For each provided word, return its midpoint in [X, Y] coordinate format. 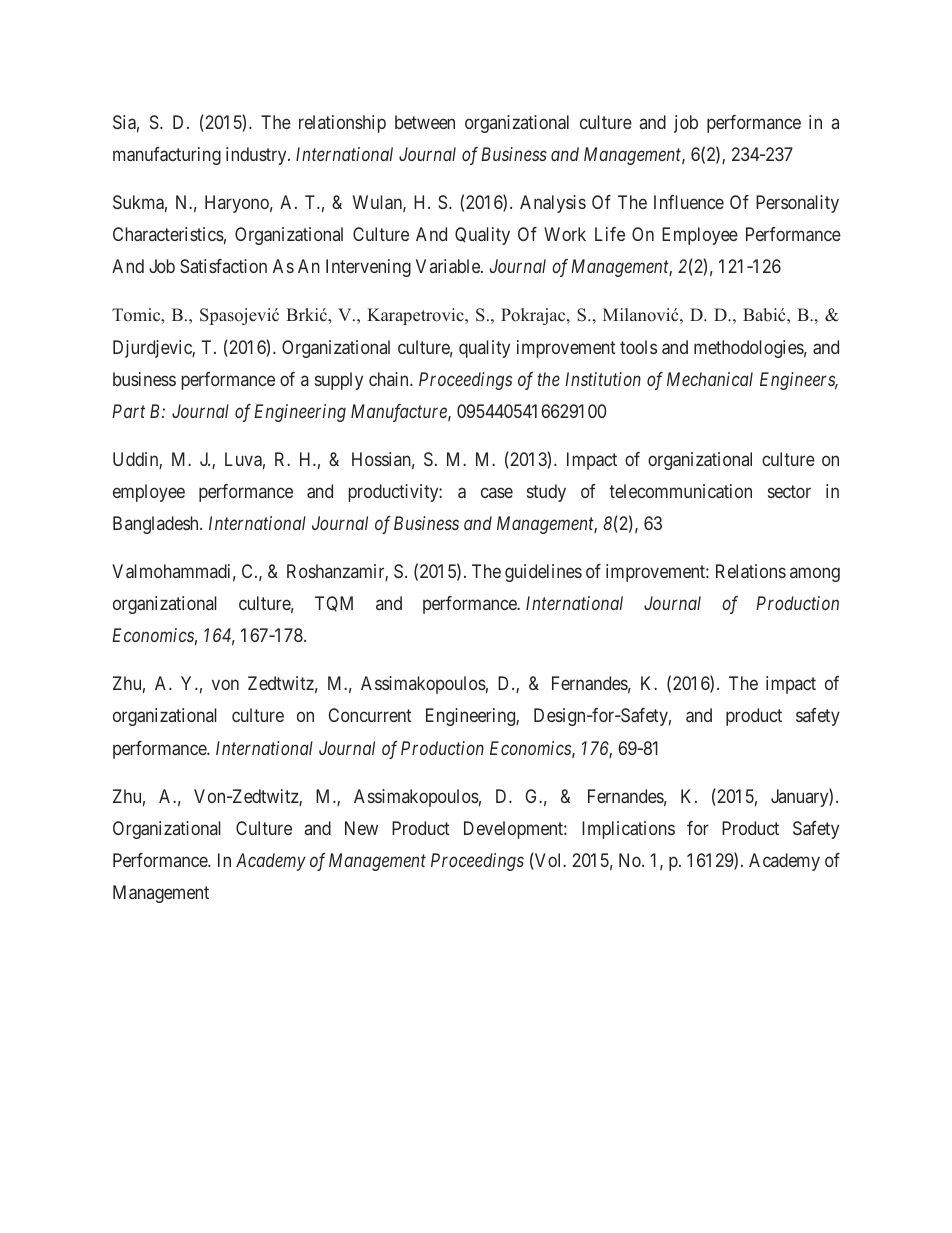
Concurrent [370, 715]
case [497, 492]
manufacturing [167, 156]
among [815, 574]
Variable [449, 266]
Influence [689, 202]
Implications [628, 830]
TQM [334, 604]
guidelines [543, 573]
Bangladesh [157, 525]
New [361, 828]
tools [638, 347]
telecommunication [680, 491]
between [425, 122]
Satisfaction [223, 266]
